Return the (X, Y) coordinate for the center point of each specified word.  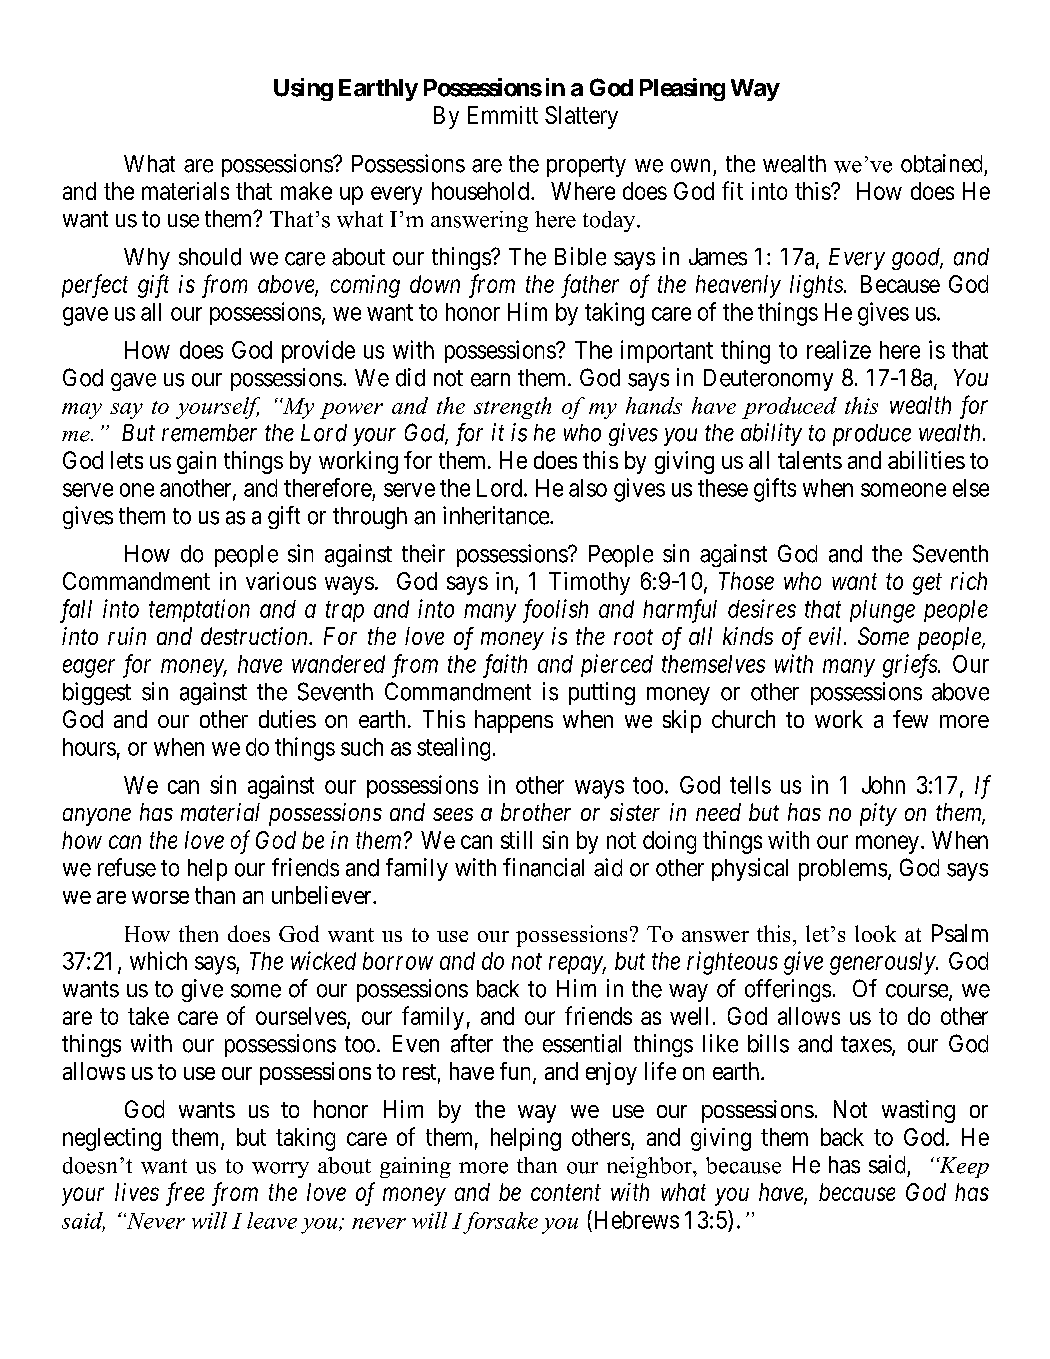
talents (810, 460)
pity (878, 814)
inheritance (497, 515)
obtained (941, 163)
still (516, 840)
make (306, 191)
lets (127, 460)
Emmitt (503, 115)
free (185, 1194)
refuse (127, 867)
